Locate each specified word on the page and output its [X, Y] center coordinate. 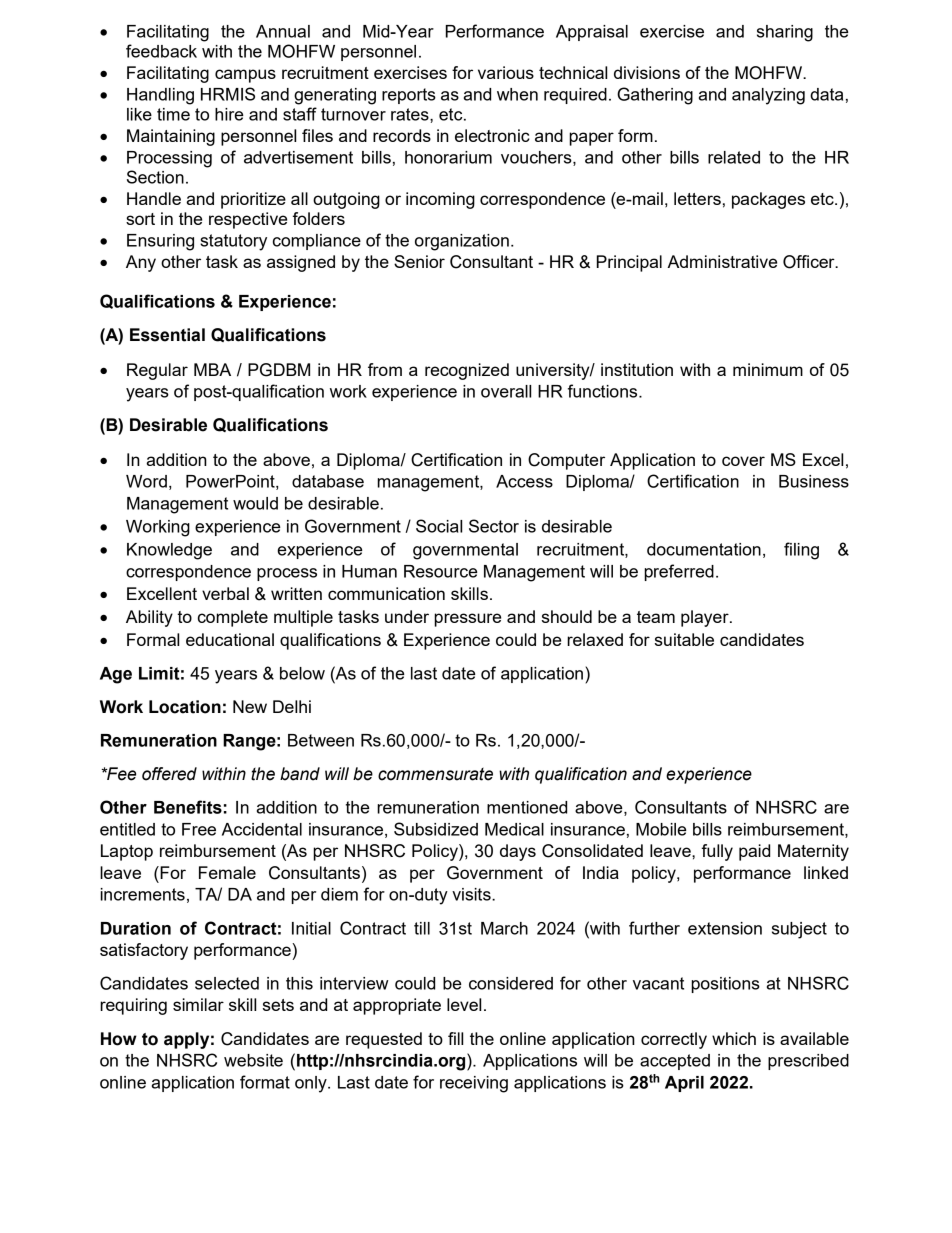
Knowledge [169, 551]
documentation [704, 549]
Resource [441, 571]
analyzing [768, 96]
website [253, 1060]
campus [245, 76]
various [506, 72]
